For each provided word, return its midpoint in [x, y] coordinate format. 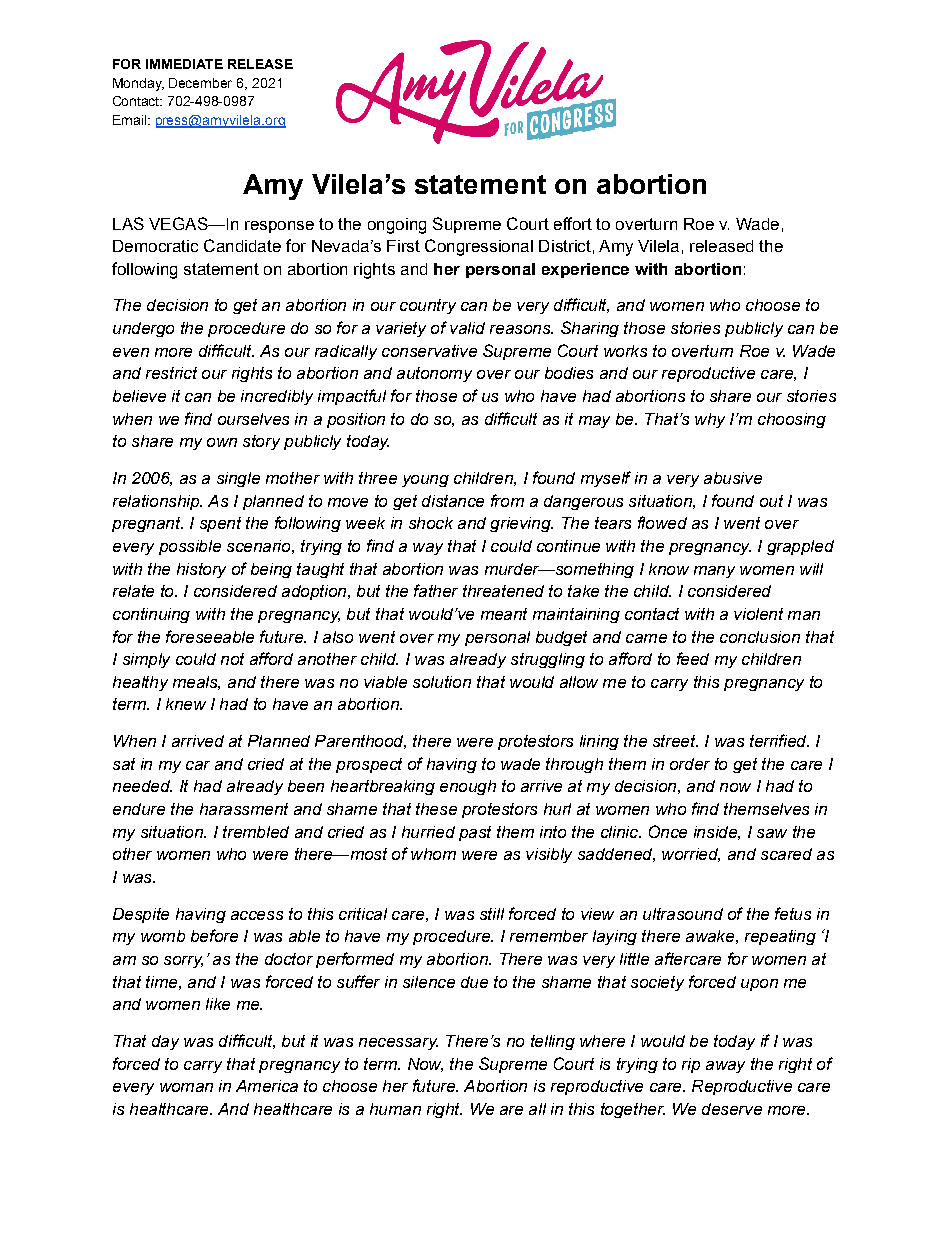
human [395, 1109]
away [725, 1067]
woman [186, 1087]
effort [573, 223]
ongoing [397, 226]
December [200, 83]
